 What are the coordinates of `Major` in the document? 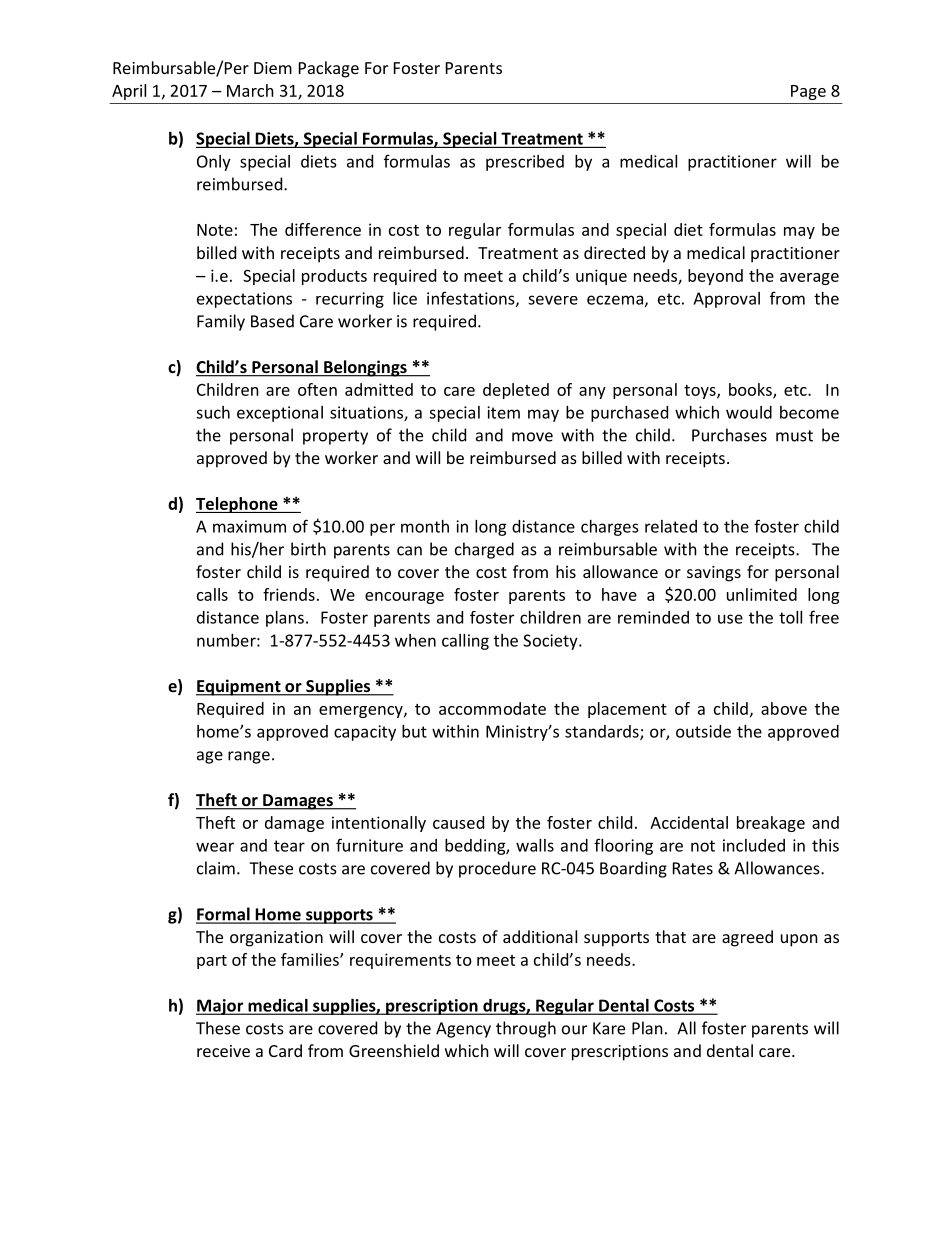 It's located at (221, 1007).
